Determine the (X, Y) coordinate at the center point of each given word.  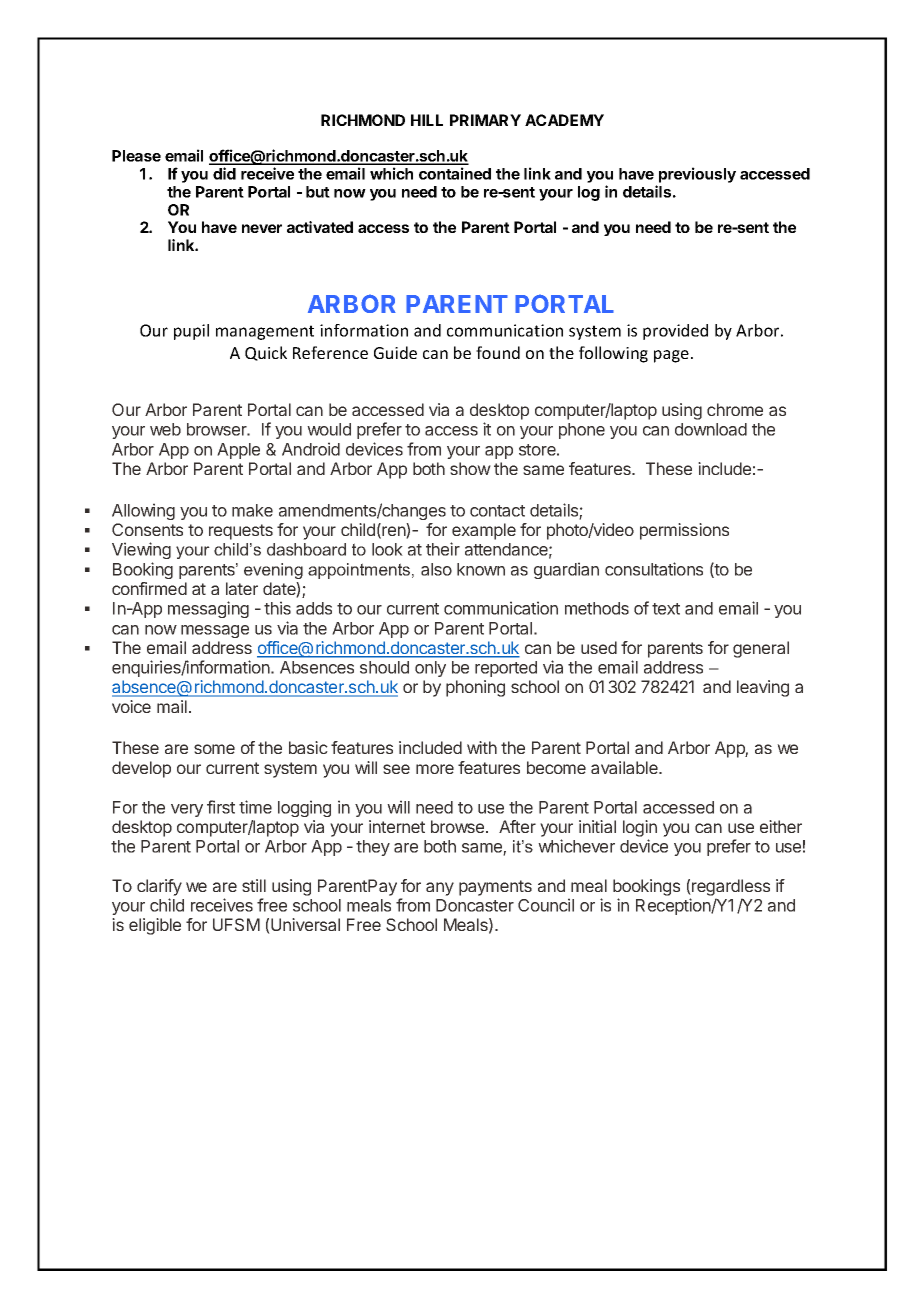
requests (241, 532)
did (224, 173)
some (214, 749)
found (498, 352)
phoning (475, 688)
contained (455, 173)
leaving (763, 688)
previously (697, 175)
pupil (191, 332)
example (484, 531)
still (254, 885)
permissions (684, 531)
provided (675, 332)
